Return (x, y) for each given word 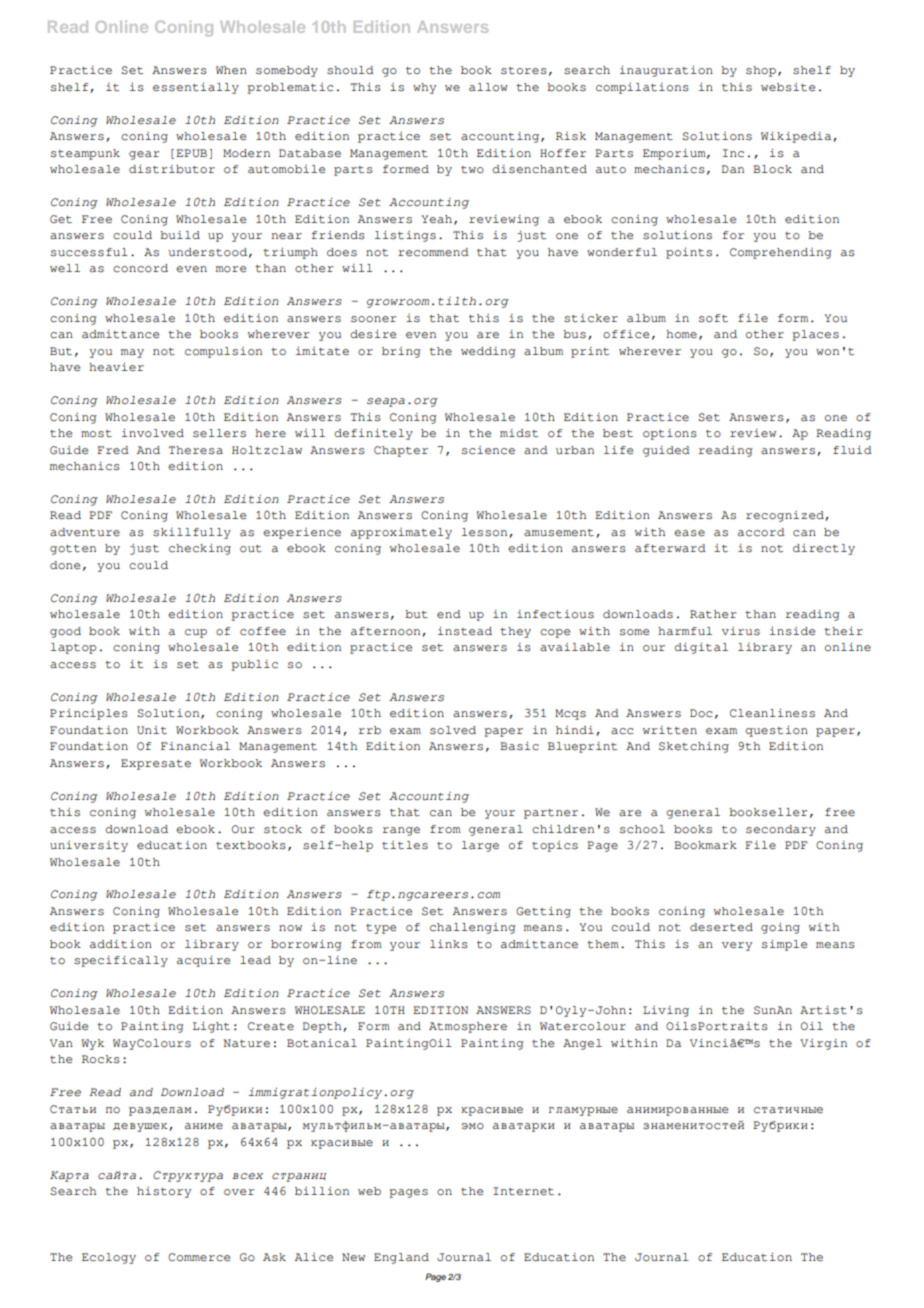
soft (713, 318)
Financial (195, 746)
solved (453, 730)
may (132, 353)
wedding (488, 352)
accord (761, 532)
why (424, 88)
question (776, 731)
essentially (196, 88)
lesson (486, 533)
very (737, 946)
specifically (121, 961)
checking (200, 549)
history (164, 1192)
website (788, 87)
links (449, 944)
